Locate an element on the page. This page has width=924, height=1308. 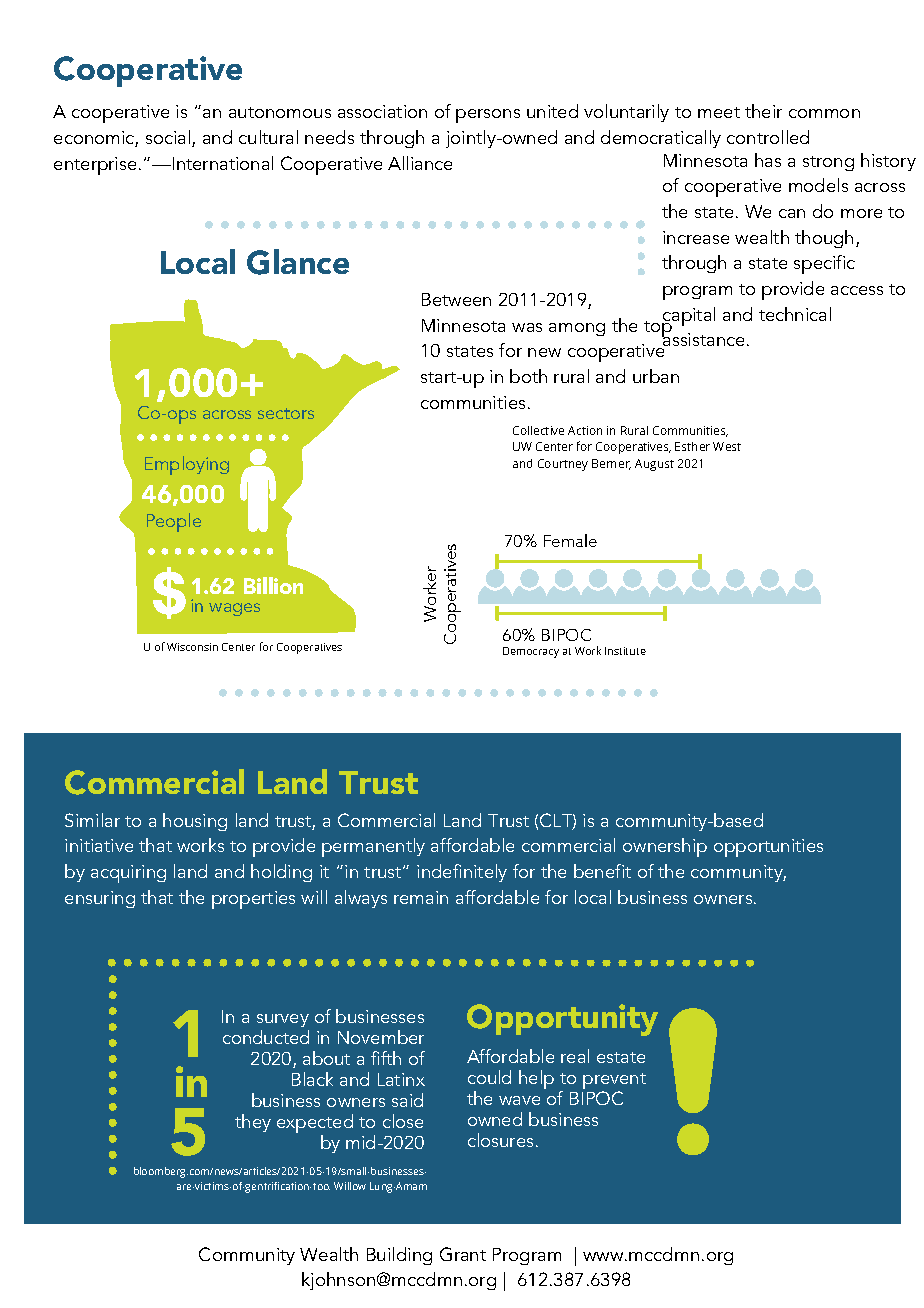
persons is located at coordinates (488, 116).
